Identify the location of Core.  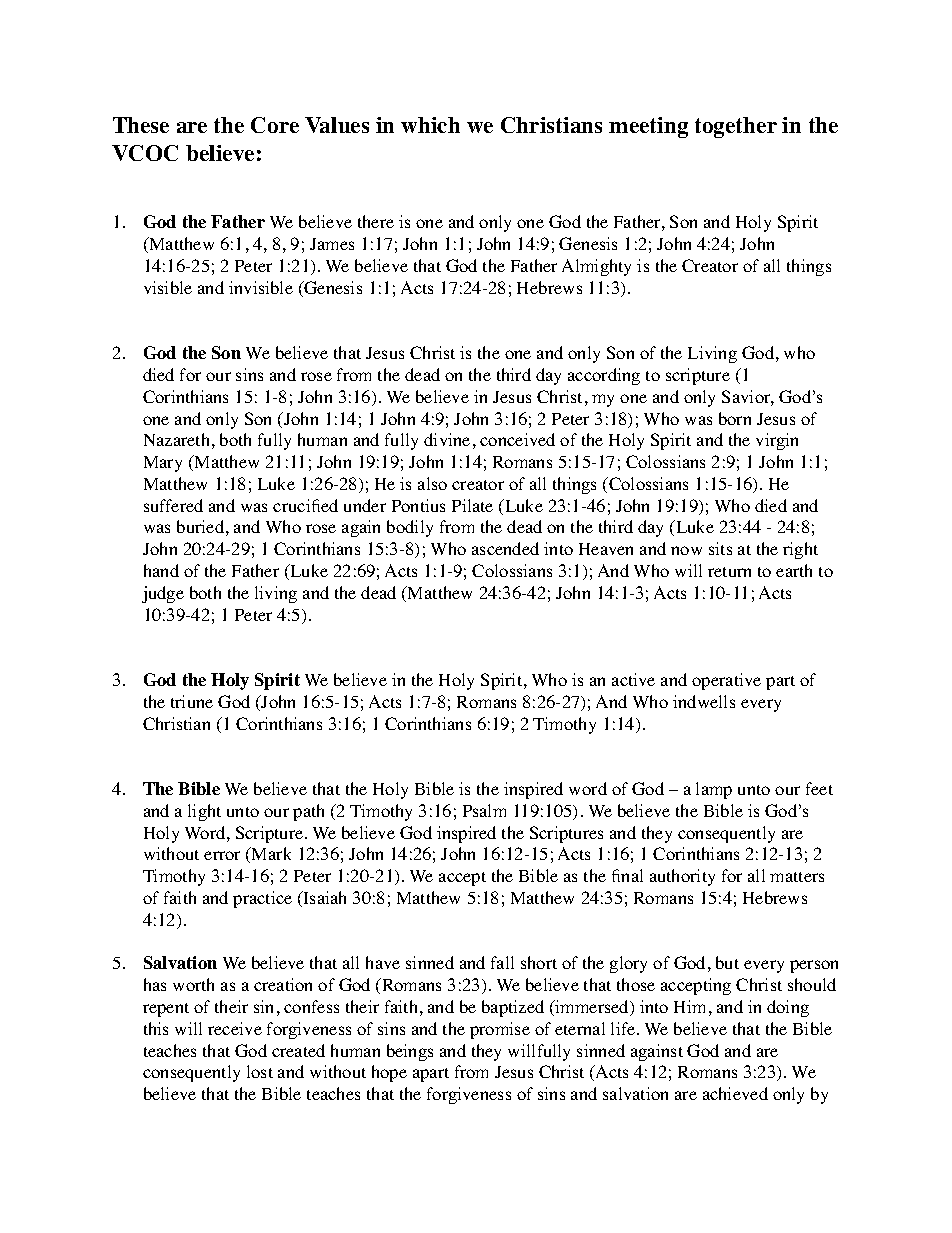
(275, 125).
